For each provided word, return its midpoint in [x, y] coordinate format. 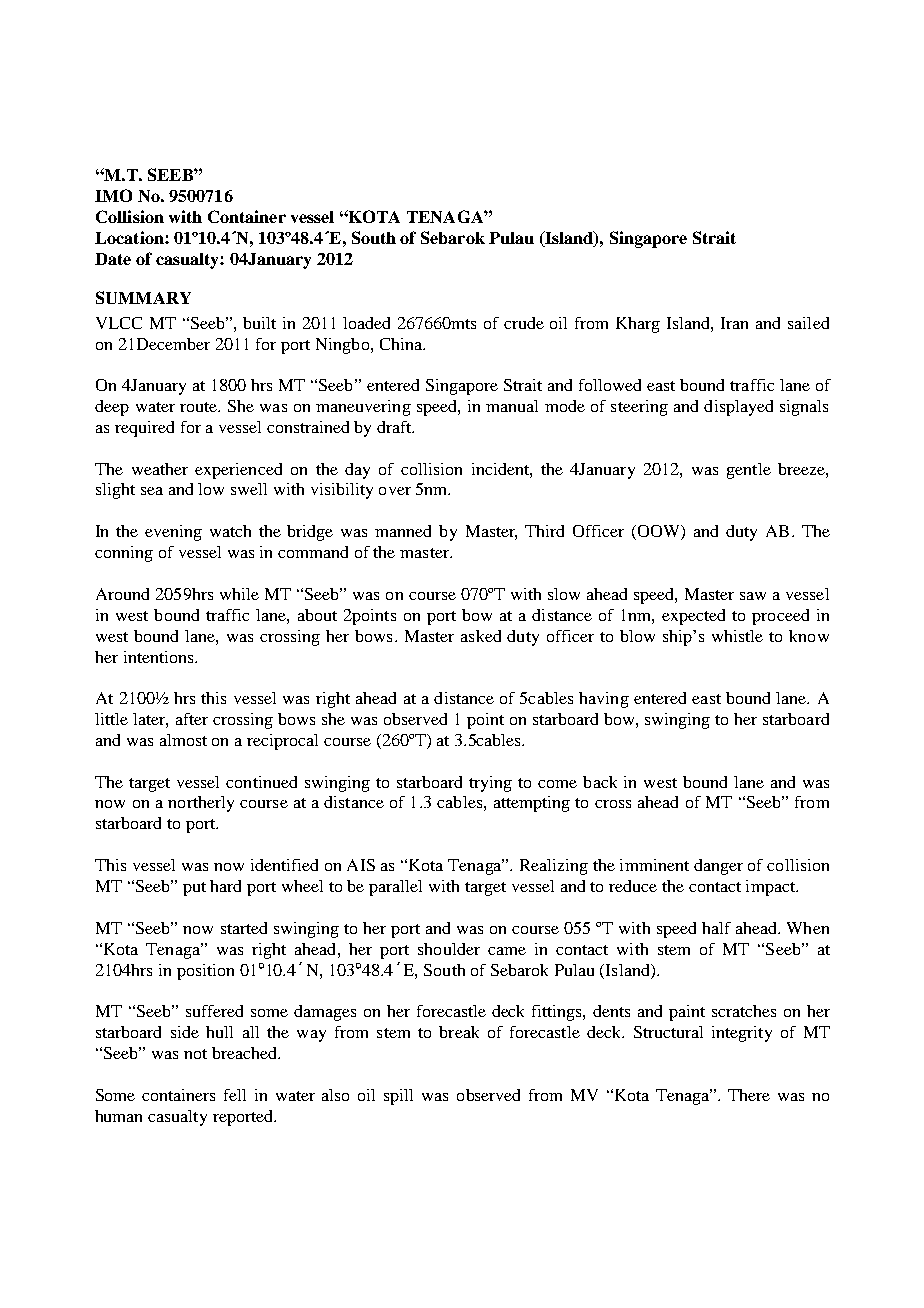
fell [235, 1095]
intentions [160, 657]
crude [524, 323]
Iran [734, 323]
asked [481, 636]
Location [130, 237]
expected [693, 617]
